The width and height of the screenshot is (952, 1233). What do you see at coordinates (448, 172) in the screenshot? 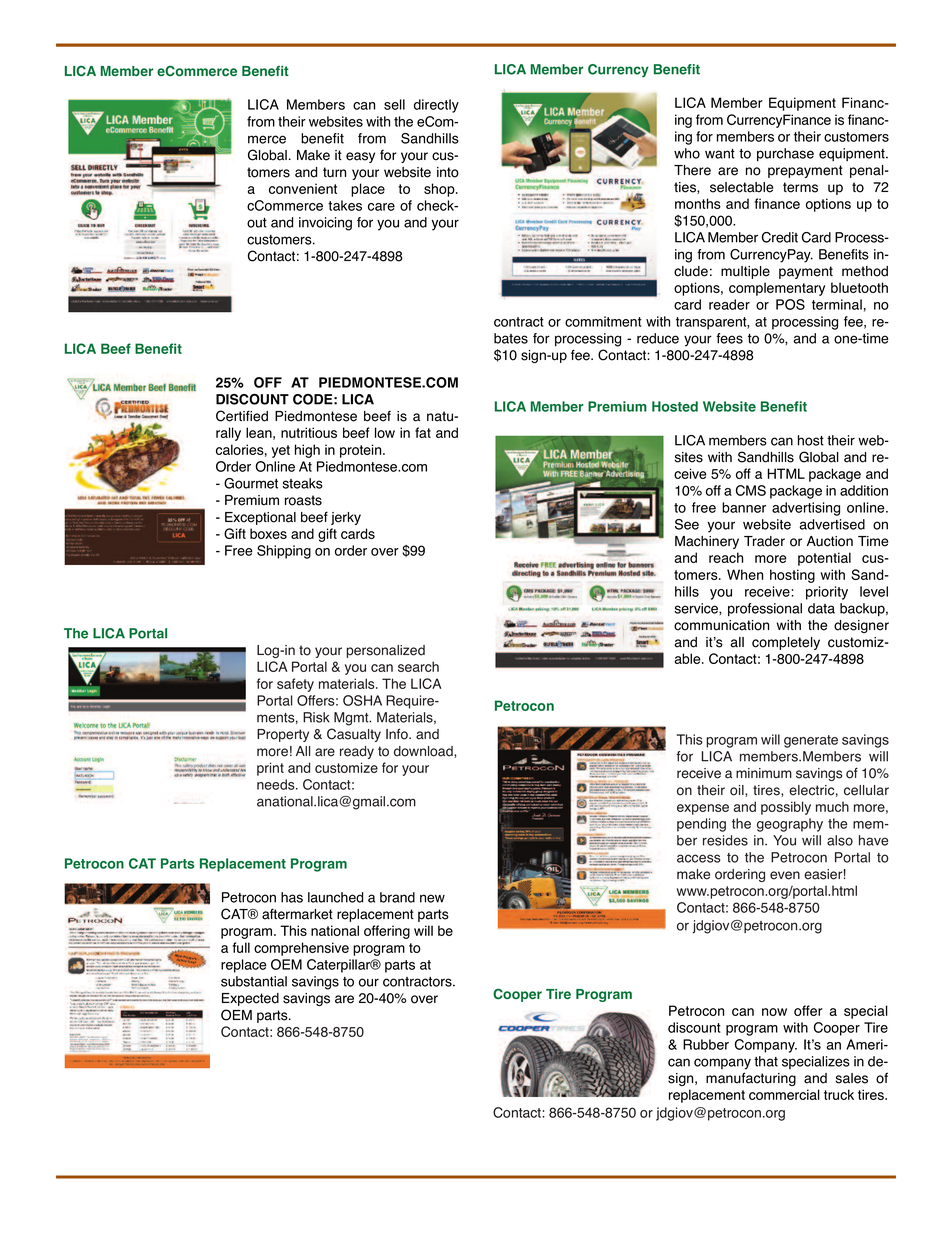
I see `into` at bounding box center [448, 172].
